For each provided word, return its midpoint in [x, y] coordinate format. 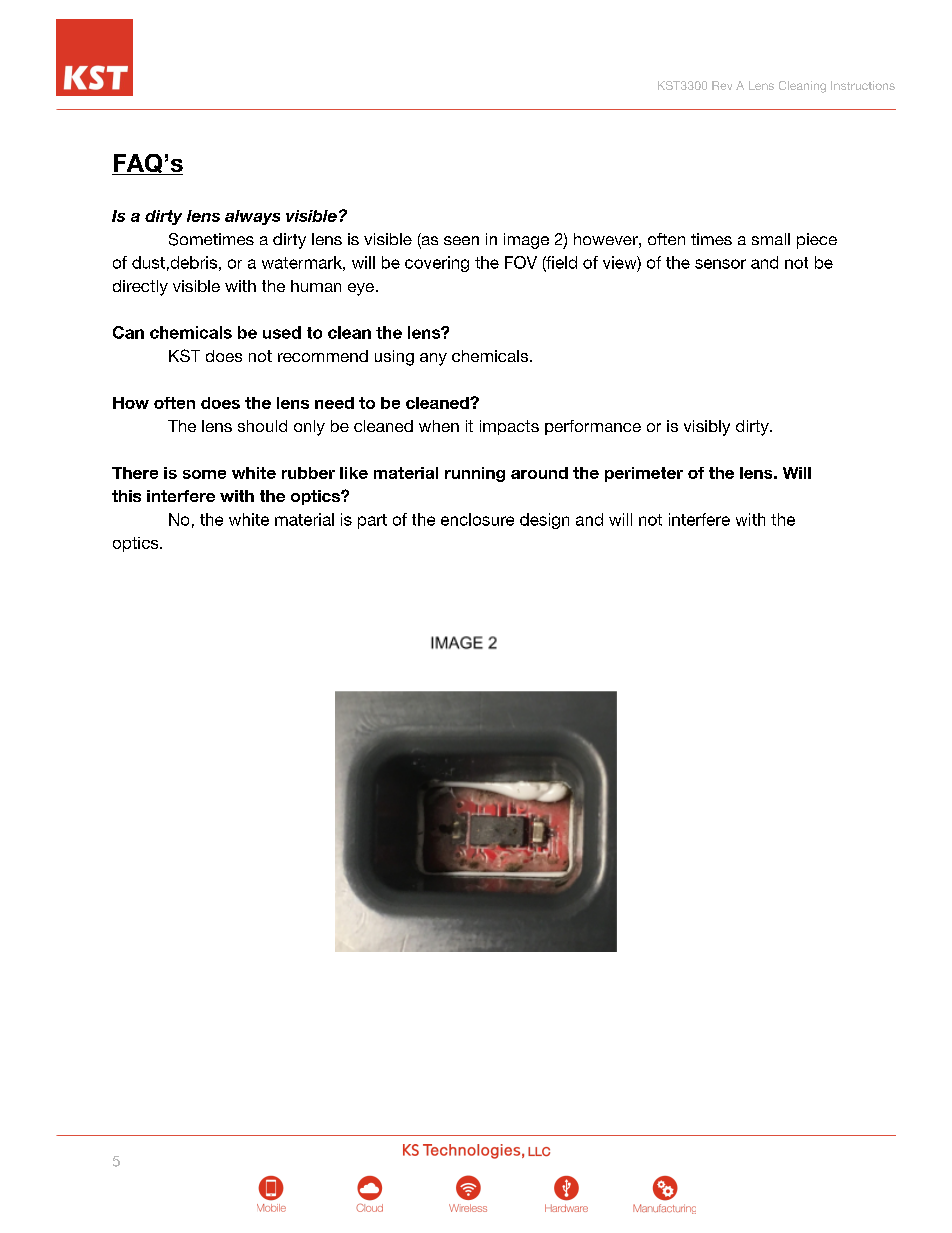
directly [140, 288]
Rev [722, 85]
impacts [509, 427]
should [262, 426]
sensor [720, 264]
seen [461, 240]
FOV [521, 262]
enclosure [477, 519]
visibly [707, 428]
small [771, 239]
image [526, 241]
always [252, 217]
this [126, 496]
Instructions [863, 85]
